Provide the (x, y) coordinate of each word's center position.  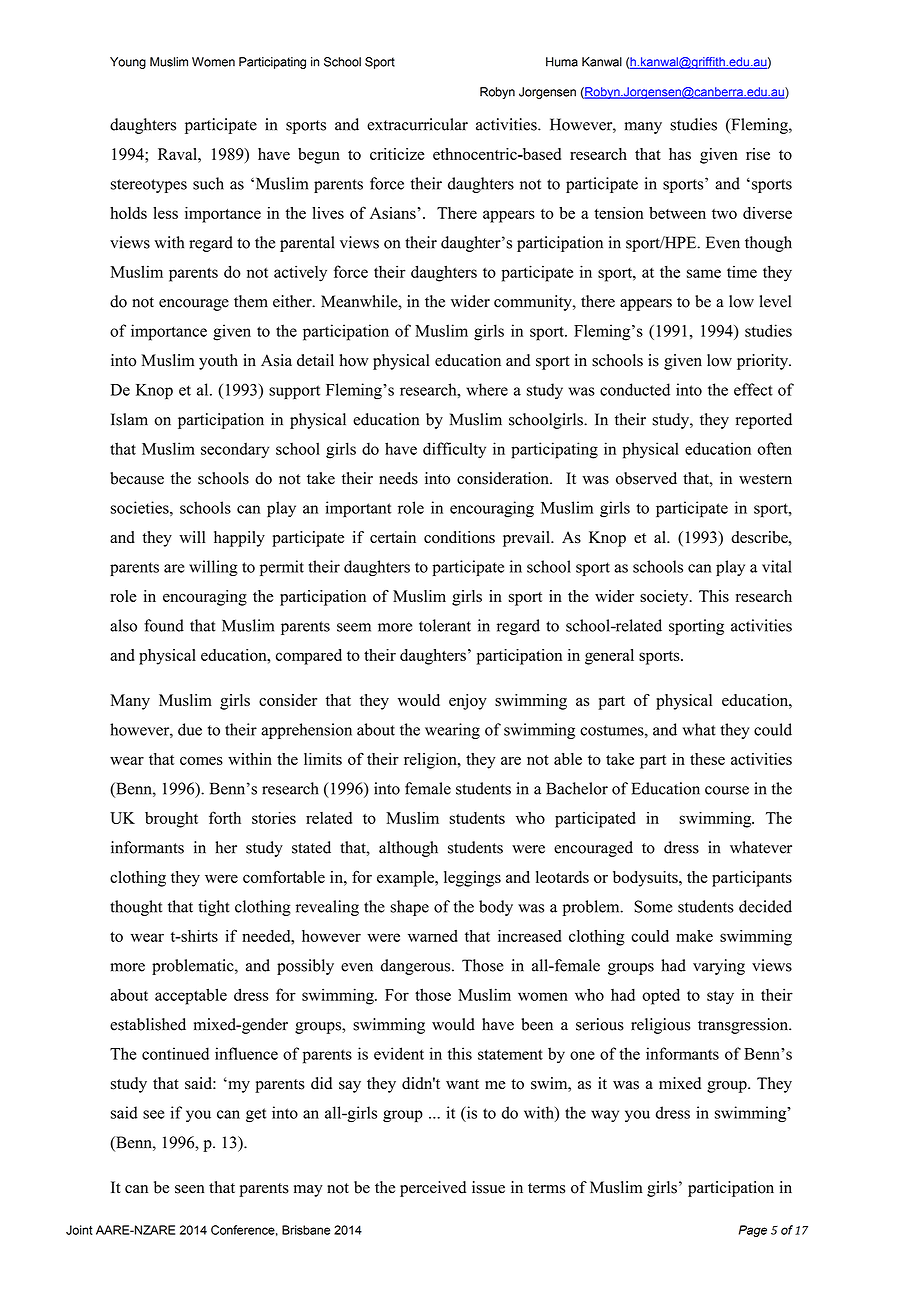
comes (201, 760)
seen (189, 1189)
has (680, 154)
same (704, 273)
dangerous (417, 967)
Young (128, 63)
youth (218, 362)
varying (719, 967)
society (665, 598)
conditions (459, 537)
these (707, 759)
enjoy (468, 702)
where (487, 389)
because (137, 478)
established (148, 1024)
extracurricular (417, 124)
